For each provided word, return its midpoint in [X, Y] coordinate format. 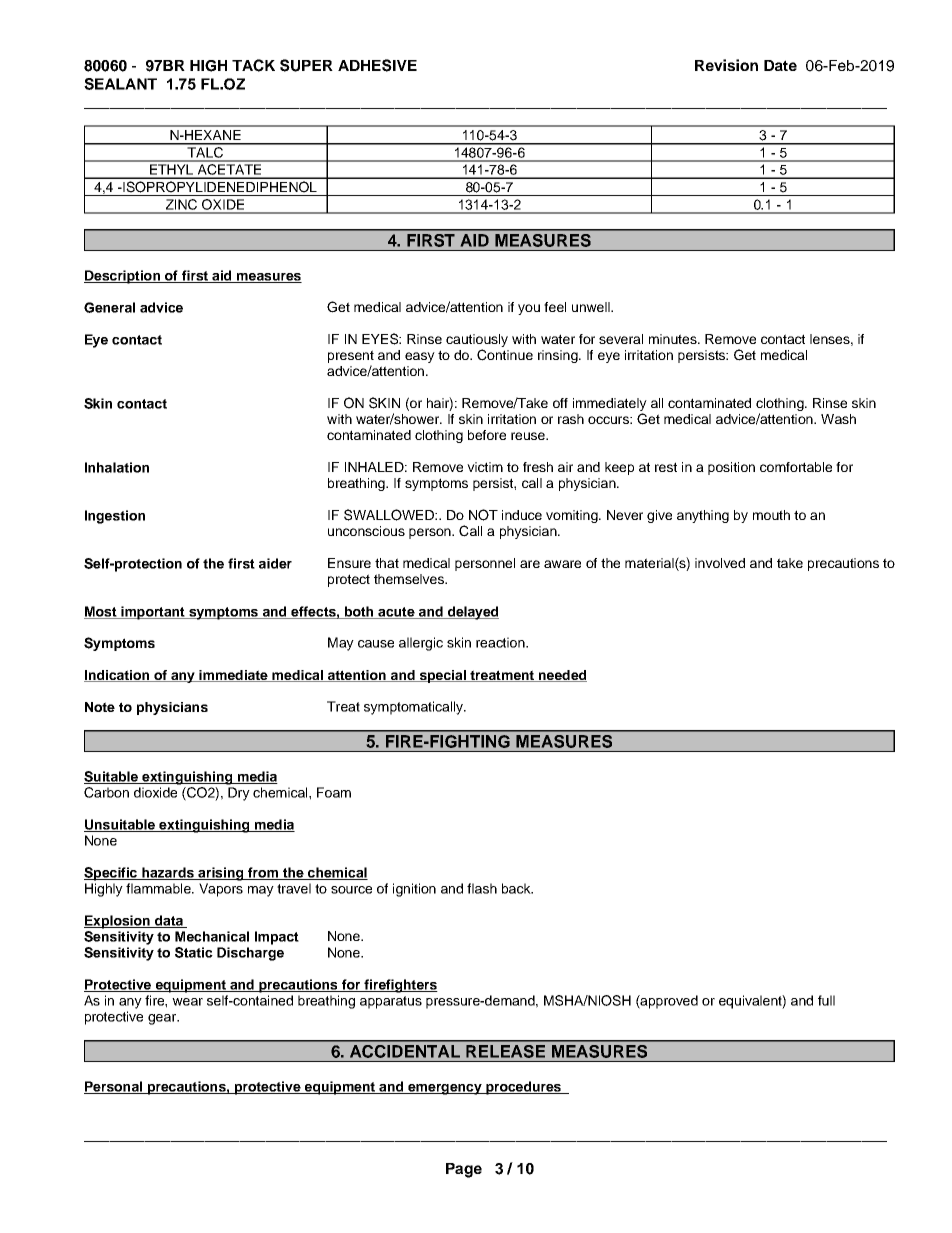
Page [464, 1170]
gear [163, 1019]
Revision [726, 65]
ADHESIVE [377, 65]
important [153, 613]
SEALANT [120, 84]
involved [720, 563]
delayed [472, 613]
